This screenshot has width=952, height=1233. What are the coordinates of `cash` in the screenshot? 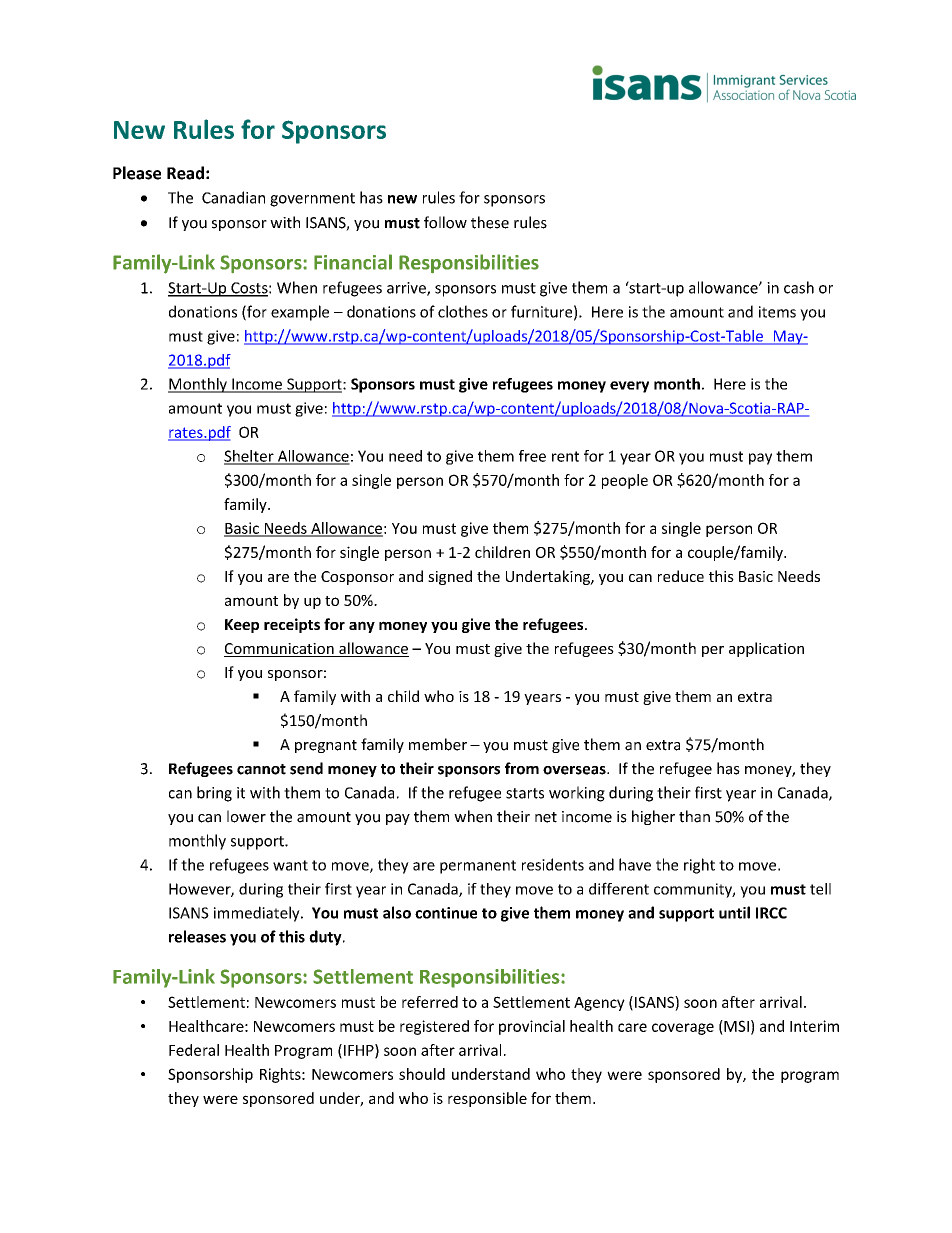 It's located at (799, 287).
